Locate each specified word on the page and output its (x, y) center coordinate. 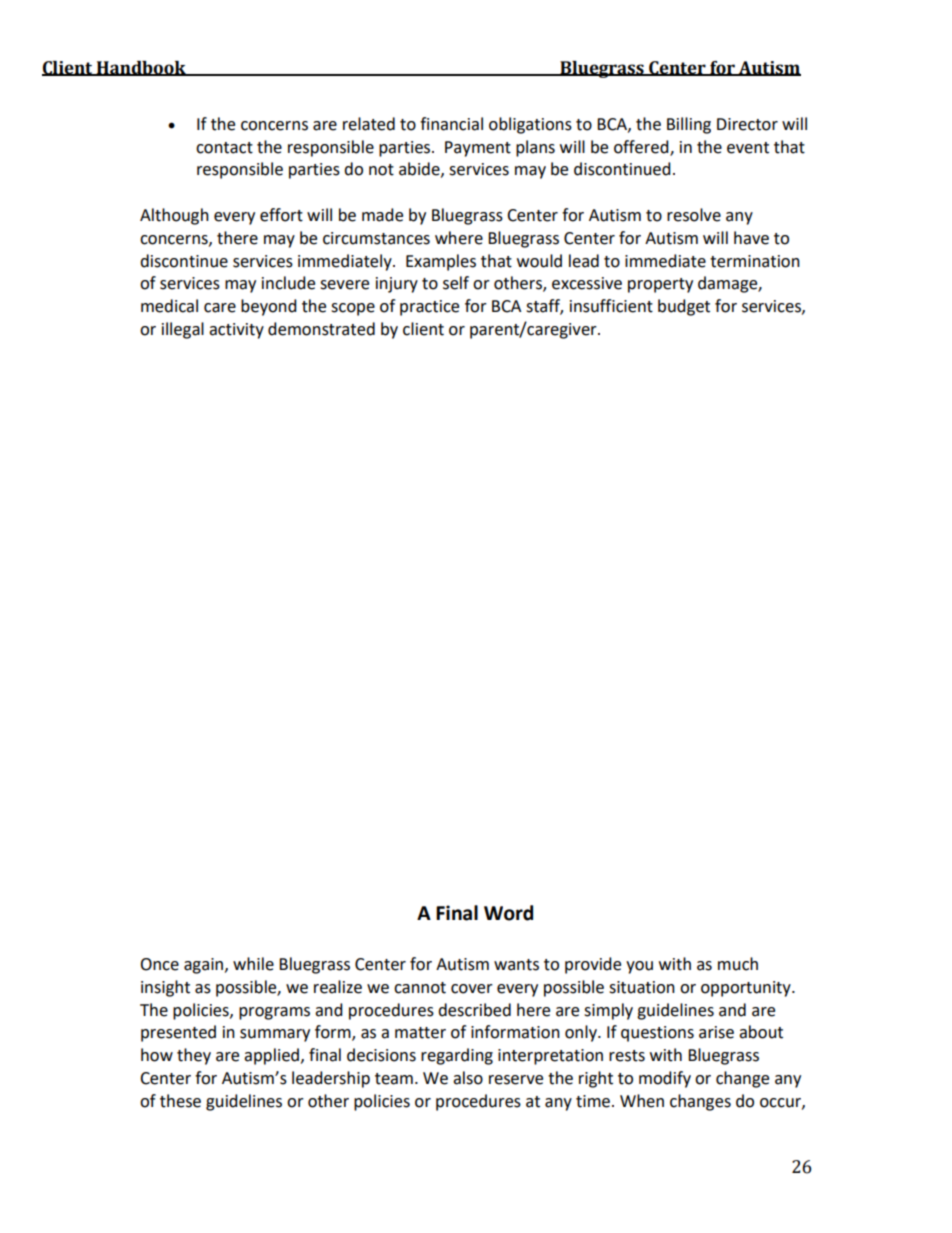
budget (684, 307)
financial (451, 124)
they (194, 1056)
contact (224, 148)
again (205, 966)
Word (508, 913)
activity (236, 331)
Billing (689, 125)
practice (429, 308)
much (738, 964)
